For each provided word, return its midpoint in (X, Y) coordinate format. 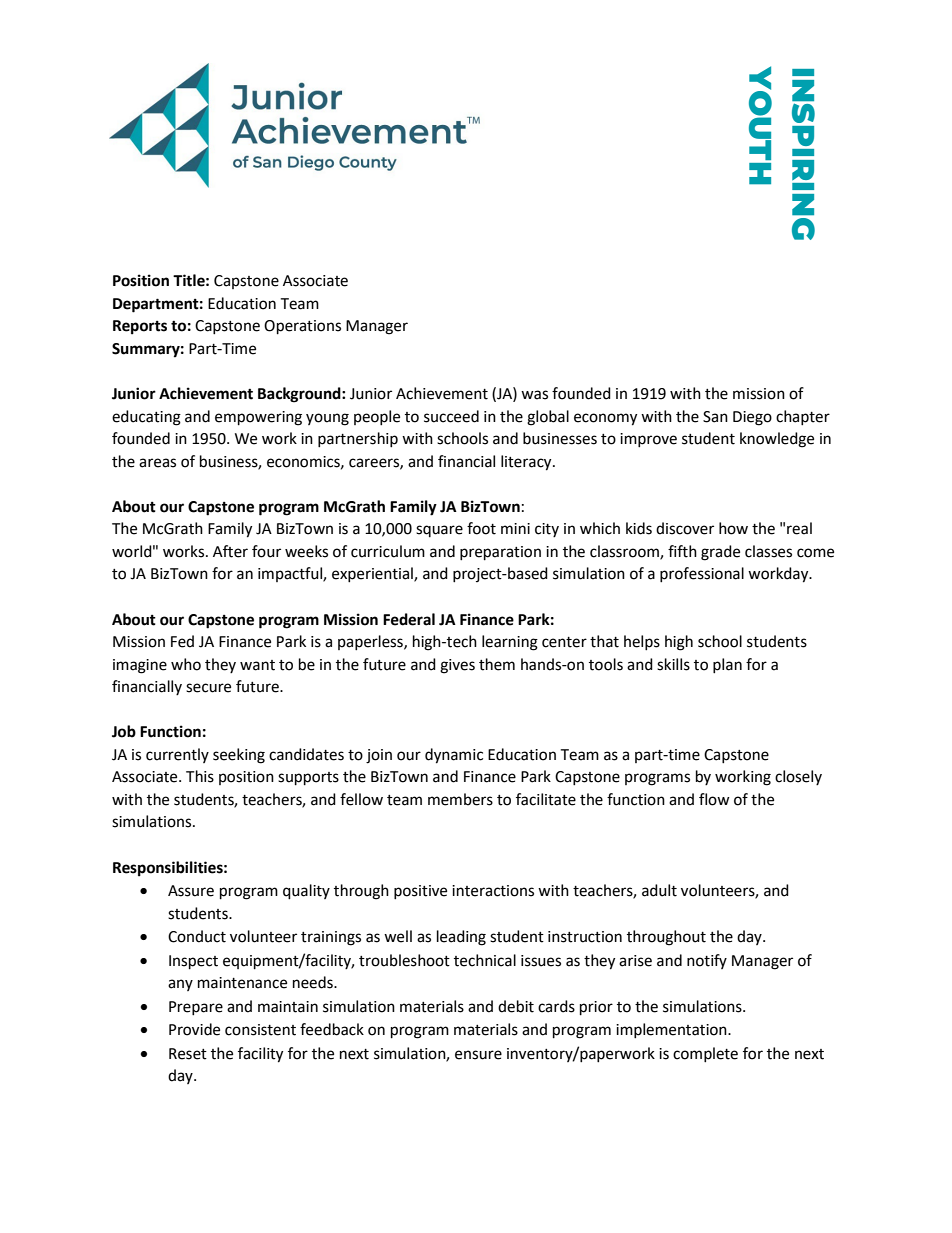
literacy (527, 463)
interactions (493, 891)
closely (798, 777)
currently (177, 755)
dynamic (454, 756)
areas (157, 463)
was (534, 395)
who (186, 664)
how (733, 528)
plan (727, 665)
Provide (194, 1029)
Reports (140, 327)
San (715, 417)
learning (510, 643)
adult (659, 890)
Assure (191, 891)
